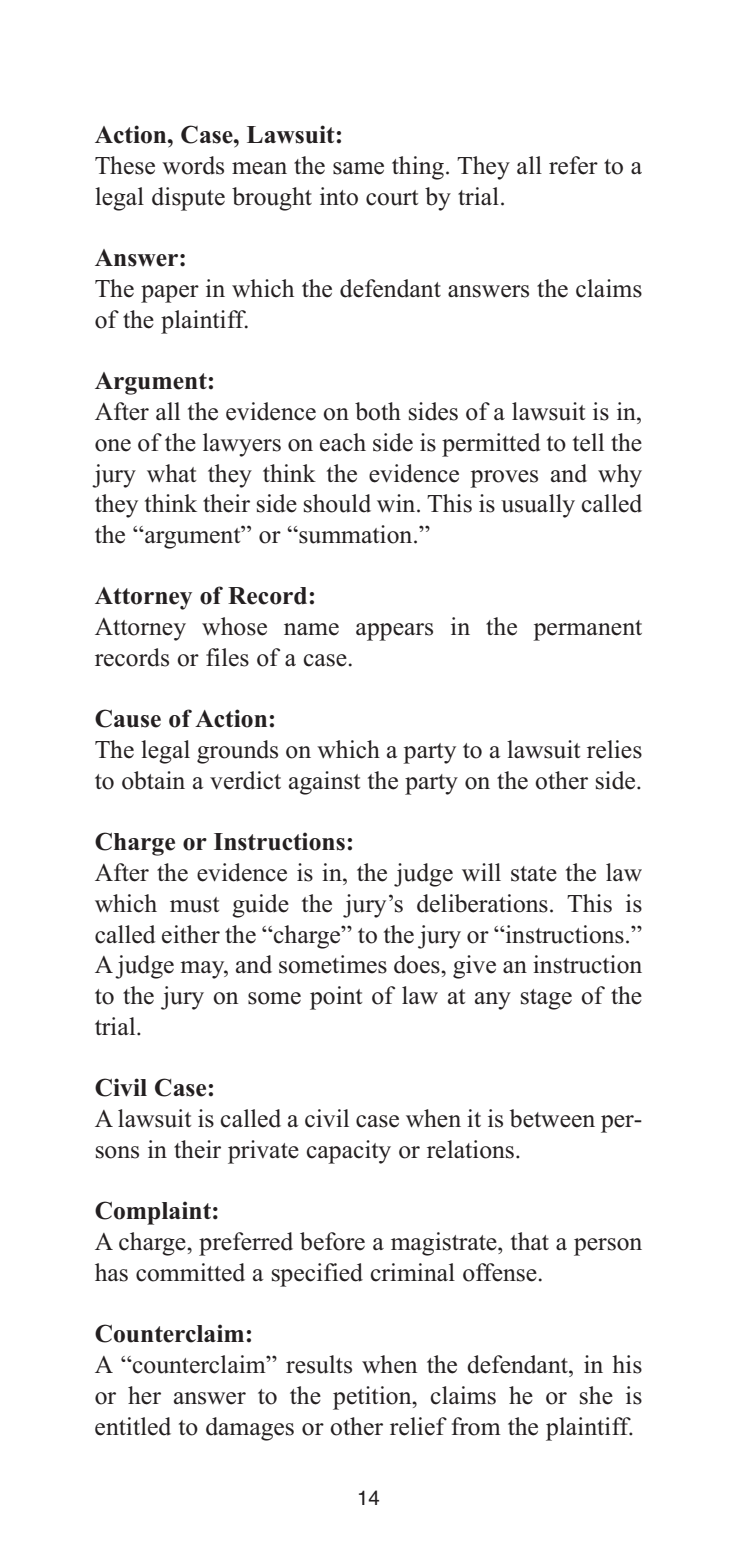 This document has width=737, height=1568. What do you see at coordinates (587, 630) in the document?
I see `permanent` at bounding box center [587, 630].
